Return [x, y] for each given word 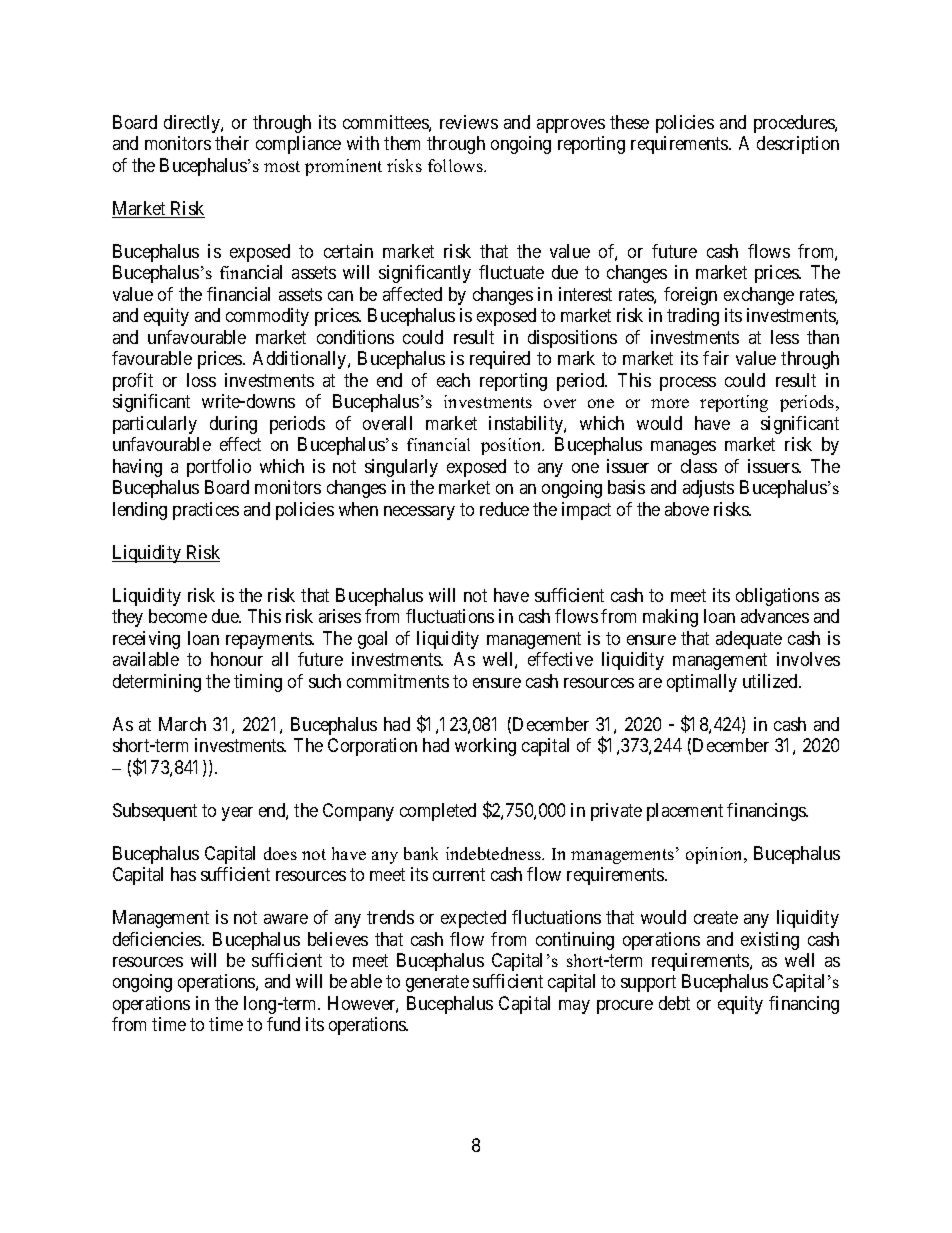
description [798, 145]
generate [437, 984]
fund [283, 1024]
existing [770, 941]
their [232, 143]
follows [456, 165]
